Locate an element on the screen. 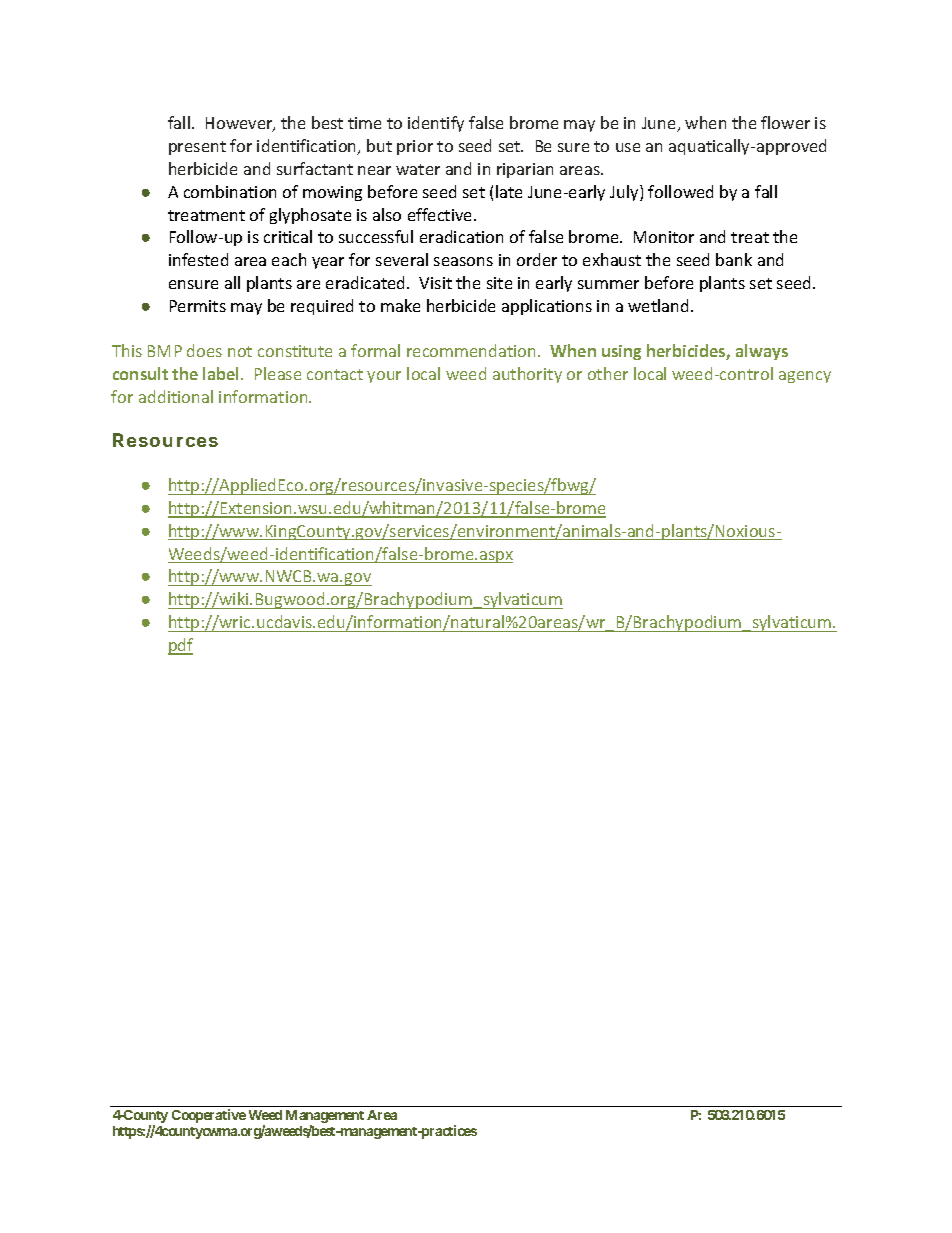 The image size is (952, 1233). pdf is located at coordinates (180, 646).
